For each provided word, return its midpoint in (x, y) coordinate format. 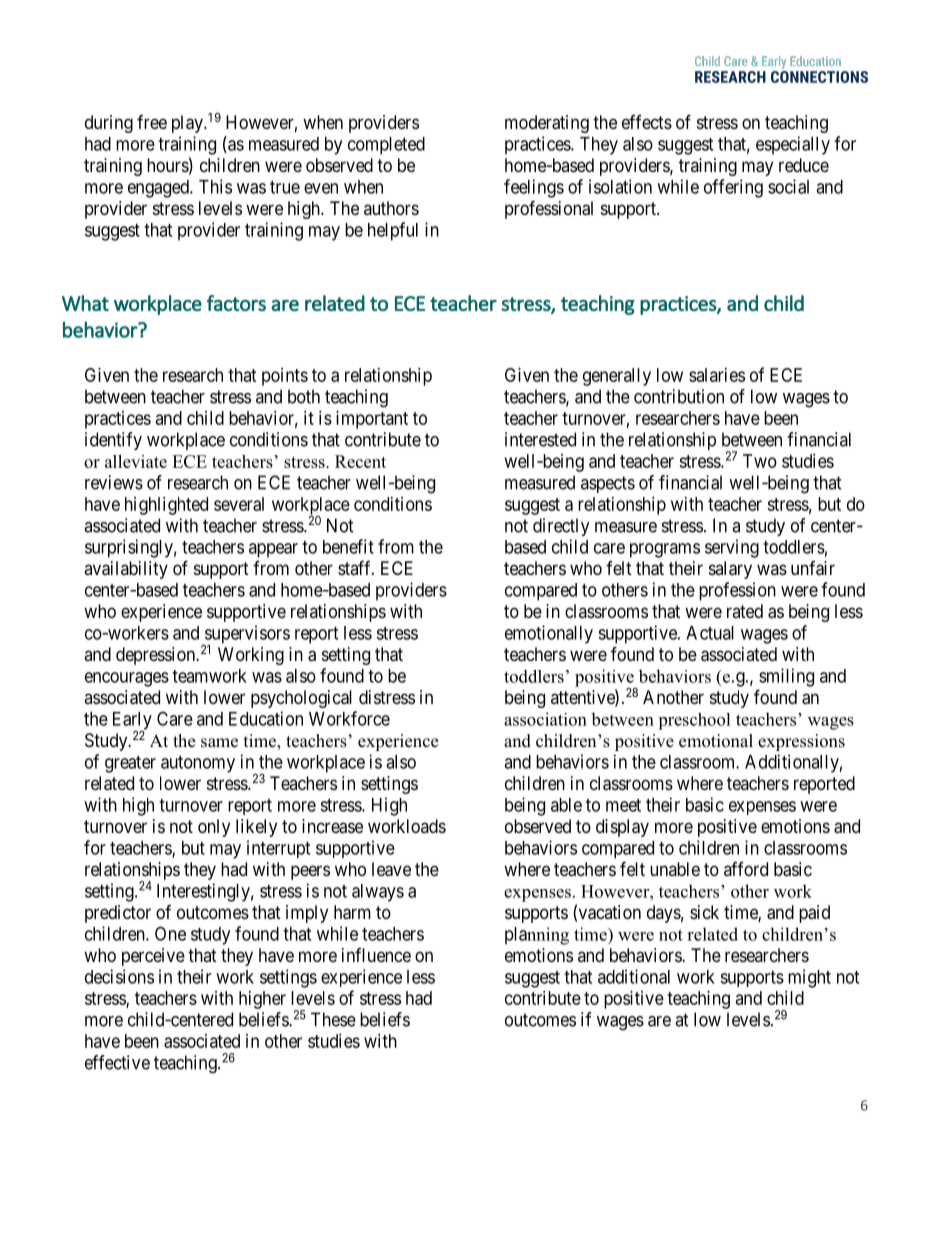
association (545, 719)
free (152, 122)
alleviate (136, 461)
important (372, 420)
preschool (694, 721)
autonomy (198, 764)
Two (760, 461)
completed (386, 146)
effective (117, 1062)
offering (733, 188)
